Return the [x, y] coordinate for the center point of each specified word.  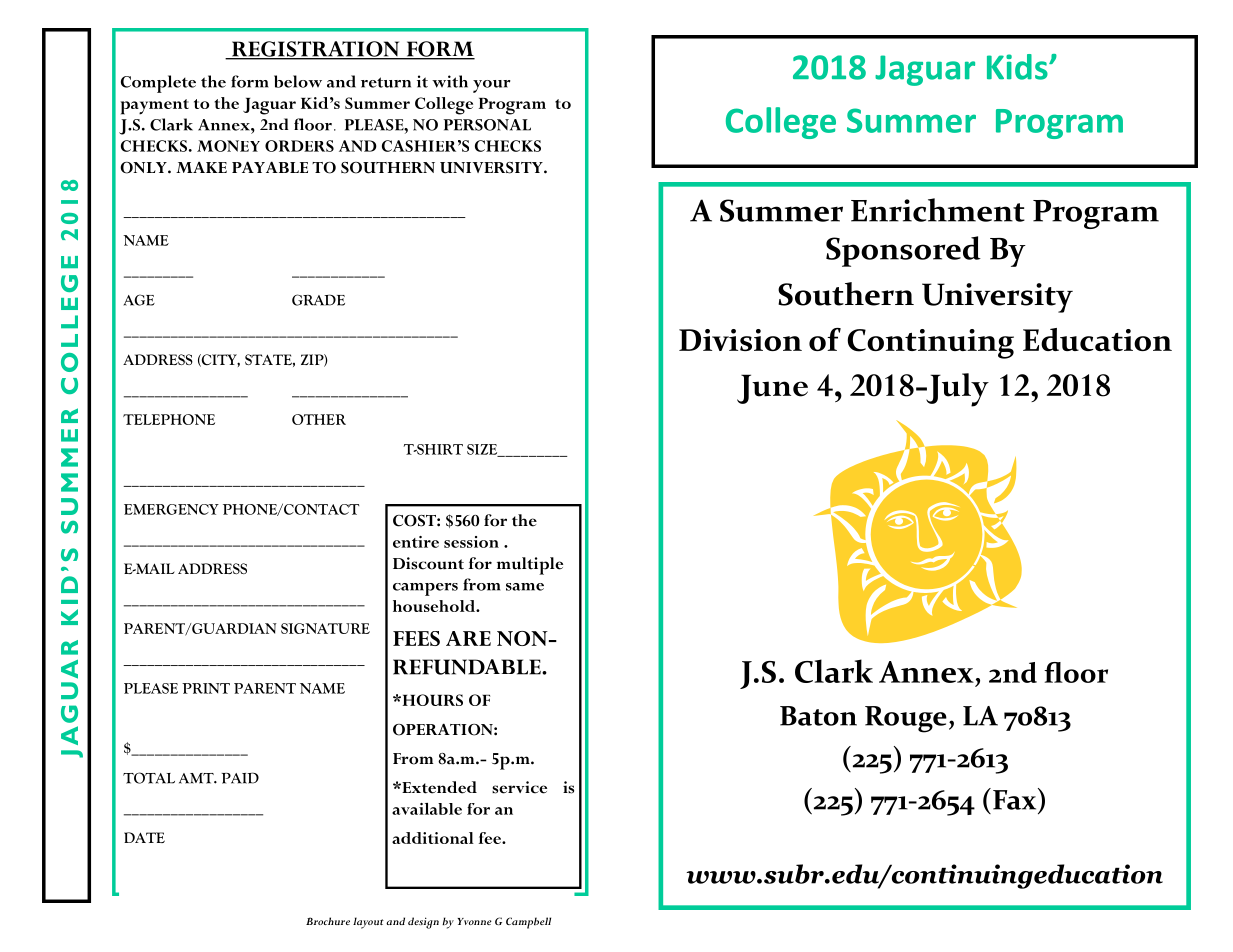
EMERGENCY [171, 509]
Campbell [528, 923]
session [471, 542]
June [772, 389]
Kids [1018, 67]
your [492, 86]
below [298, 81]
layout [368, 923]
